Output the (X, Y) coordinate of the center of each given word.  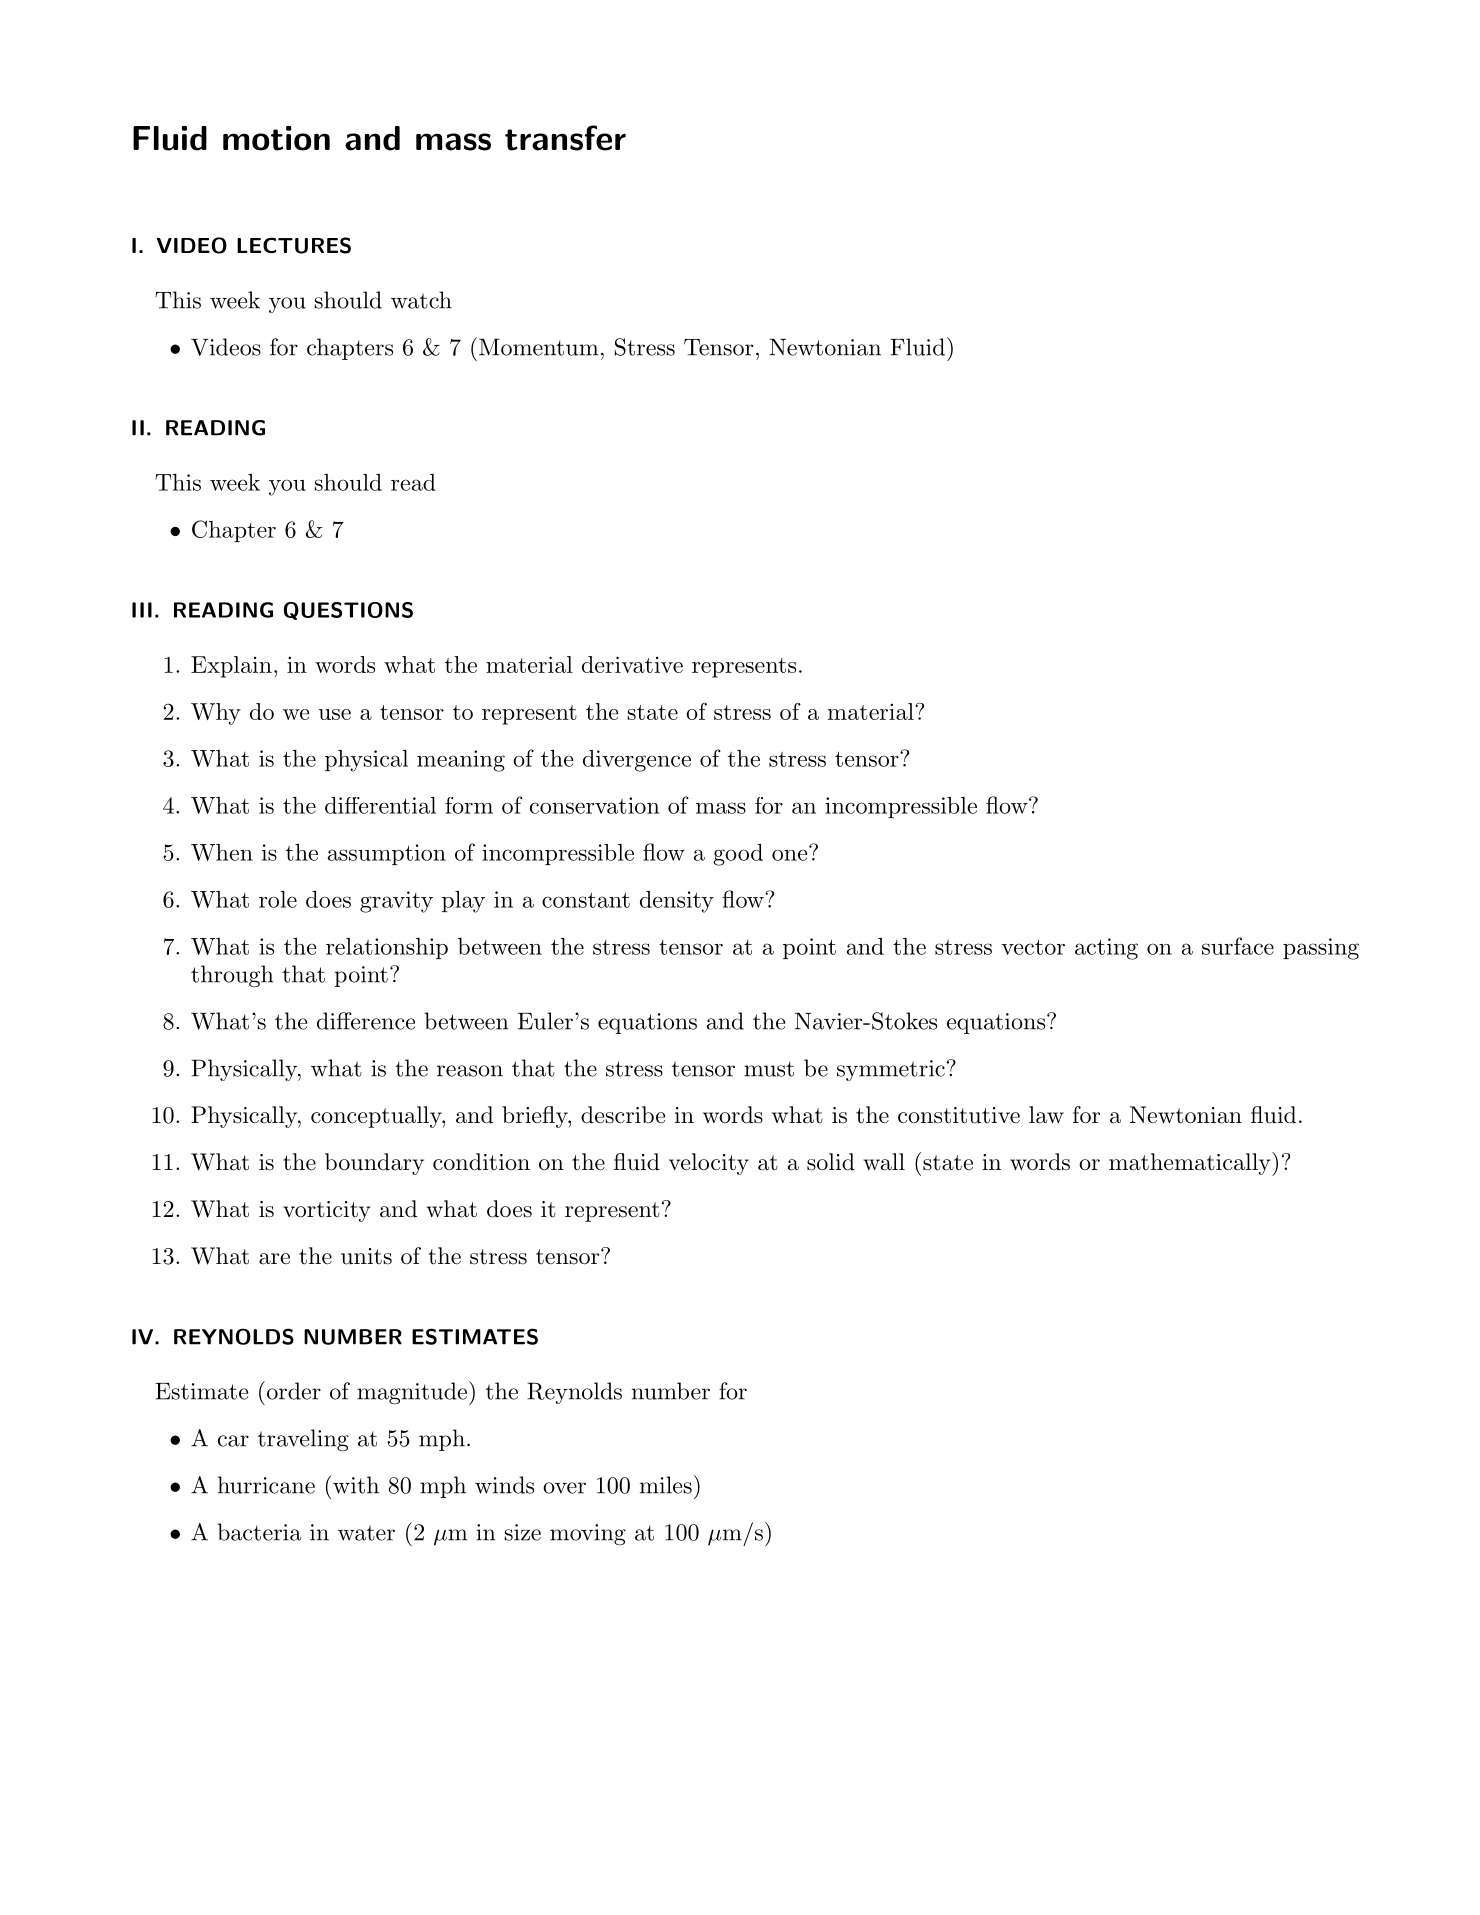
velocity (709, 1164)
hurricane (266, 1485)
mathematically (1190, 1164)
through (232, 976)
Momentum (538, 347)
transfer (565, 138)
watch (421, 300)
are (274, 1259)
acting (1106, 949)
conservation (595, 805)
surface (1238, 946)
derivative (632, 664)
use (335, 714)
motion (276, 138)
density (677, 902)
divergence (637, 761)
